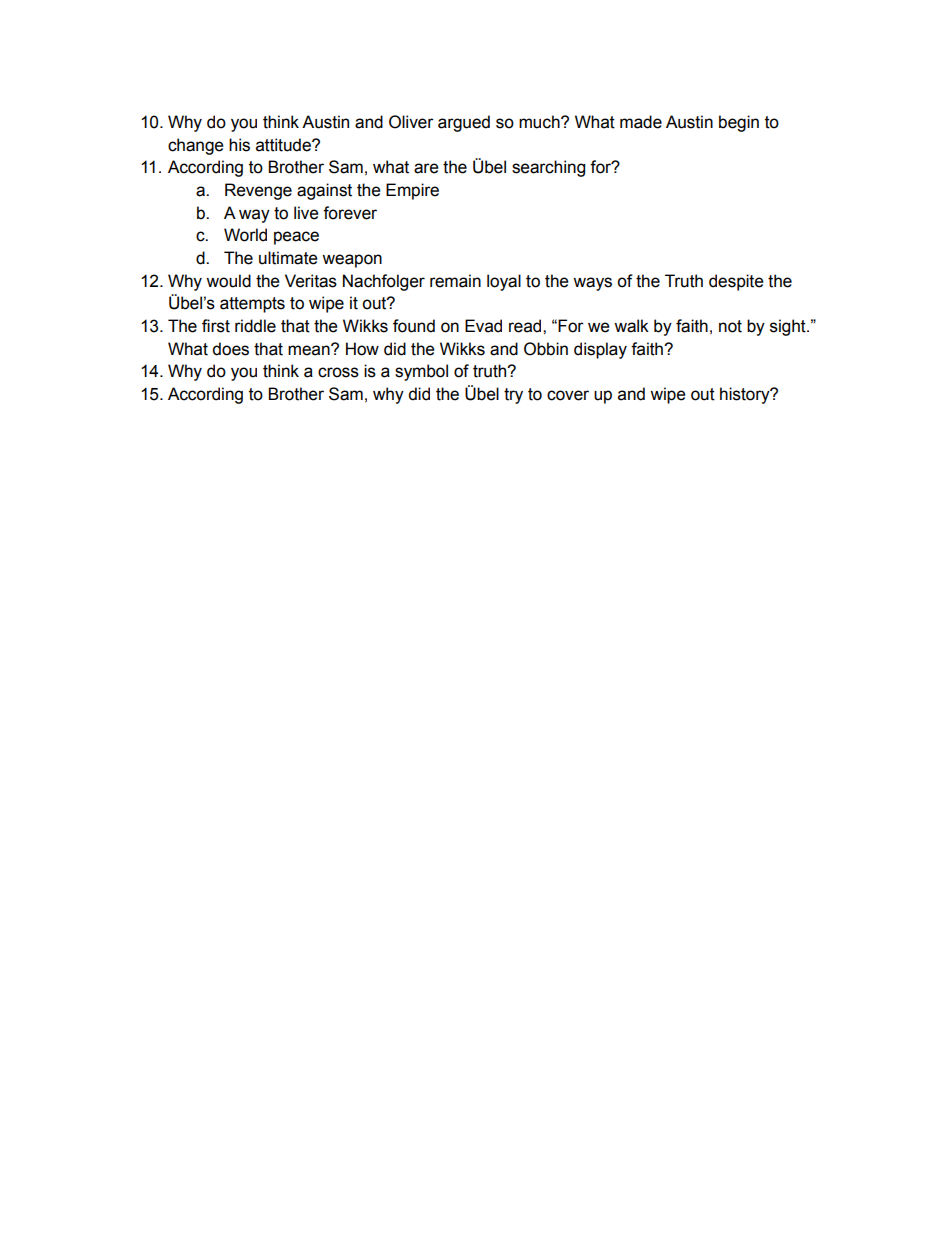 This image has width=952, height=1233. I want to click on history, so click(746, 395).
